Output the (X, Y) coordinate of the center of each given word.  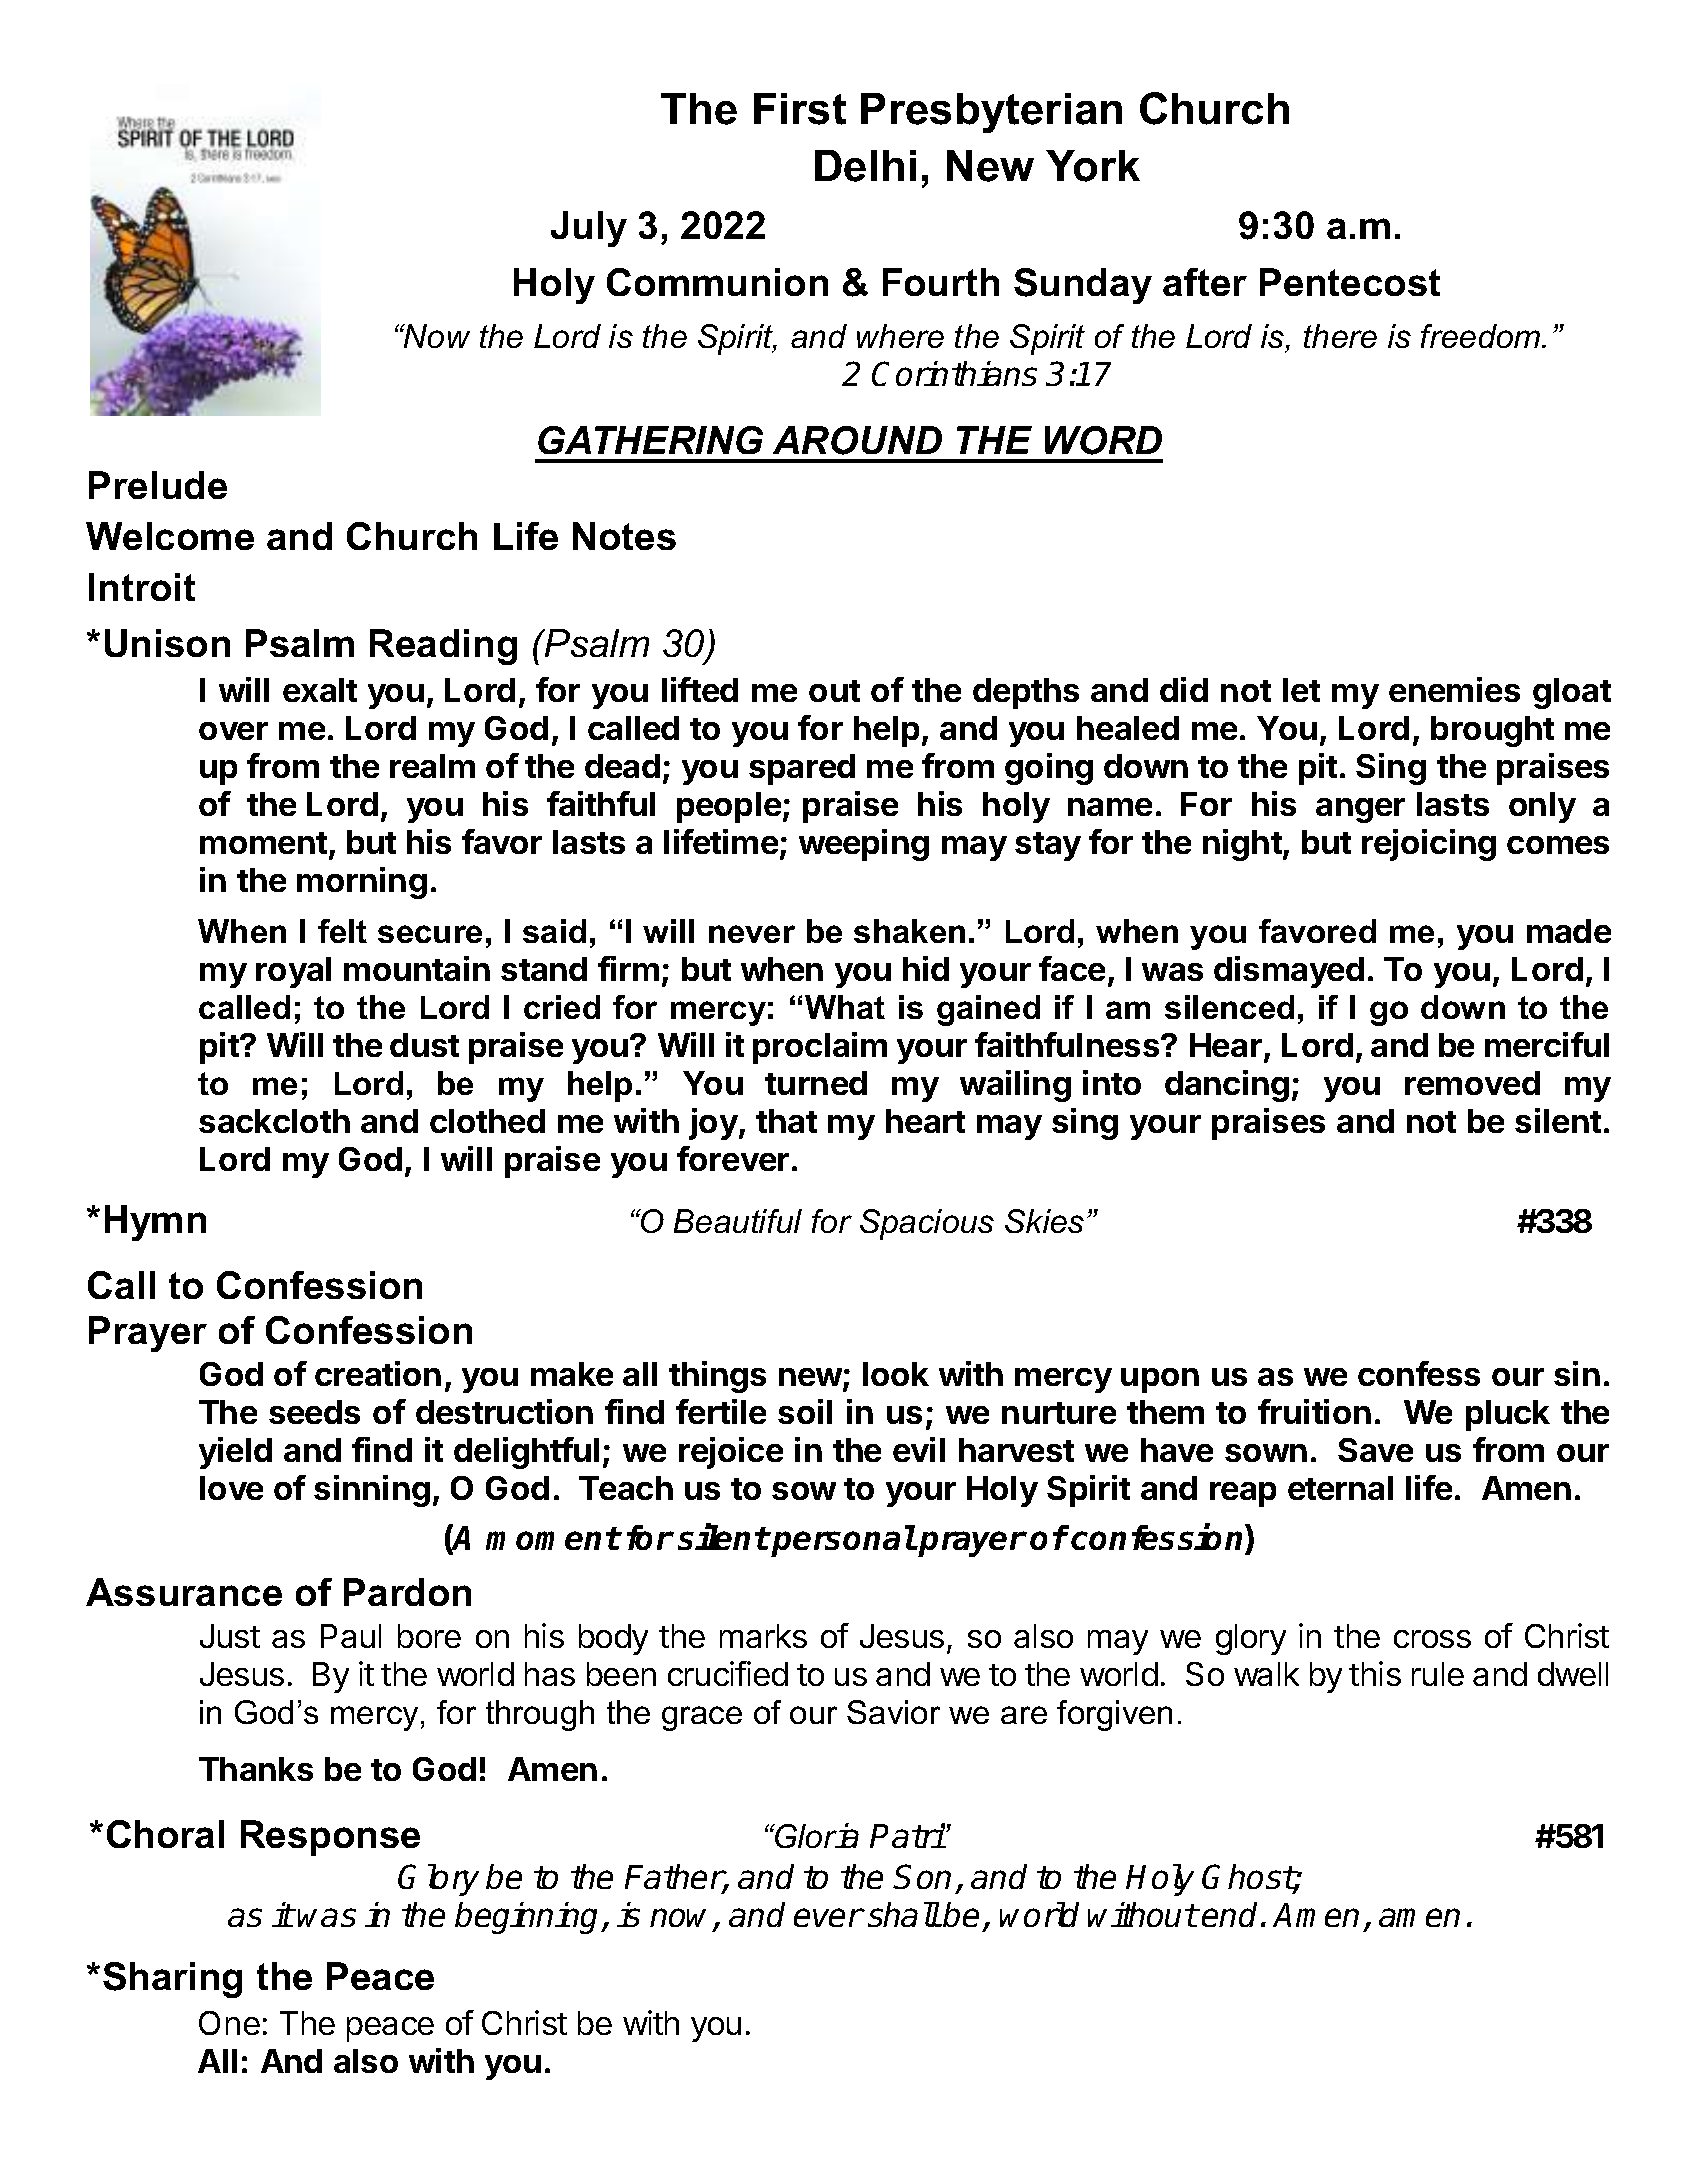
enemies (1454, 689)
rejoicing (1429, 845)
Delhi (865, 166)
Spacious (927, 1224)
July (589, 229)
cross (1432, 1639)
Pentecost (1350, 282)
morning (362, 883)
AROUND (857, 440)
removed (1472, 1083)
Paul (351, 1636)
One (229, 2023)
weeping (864, 845)
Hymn (155, 1223)
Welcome (170, 536)
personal (843, 1541)
